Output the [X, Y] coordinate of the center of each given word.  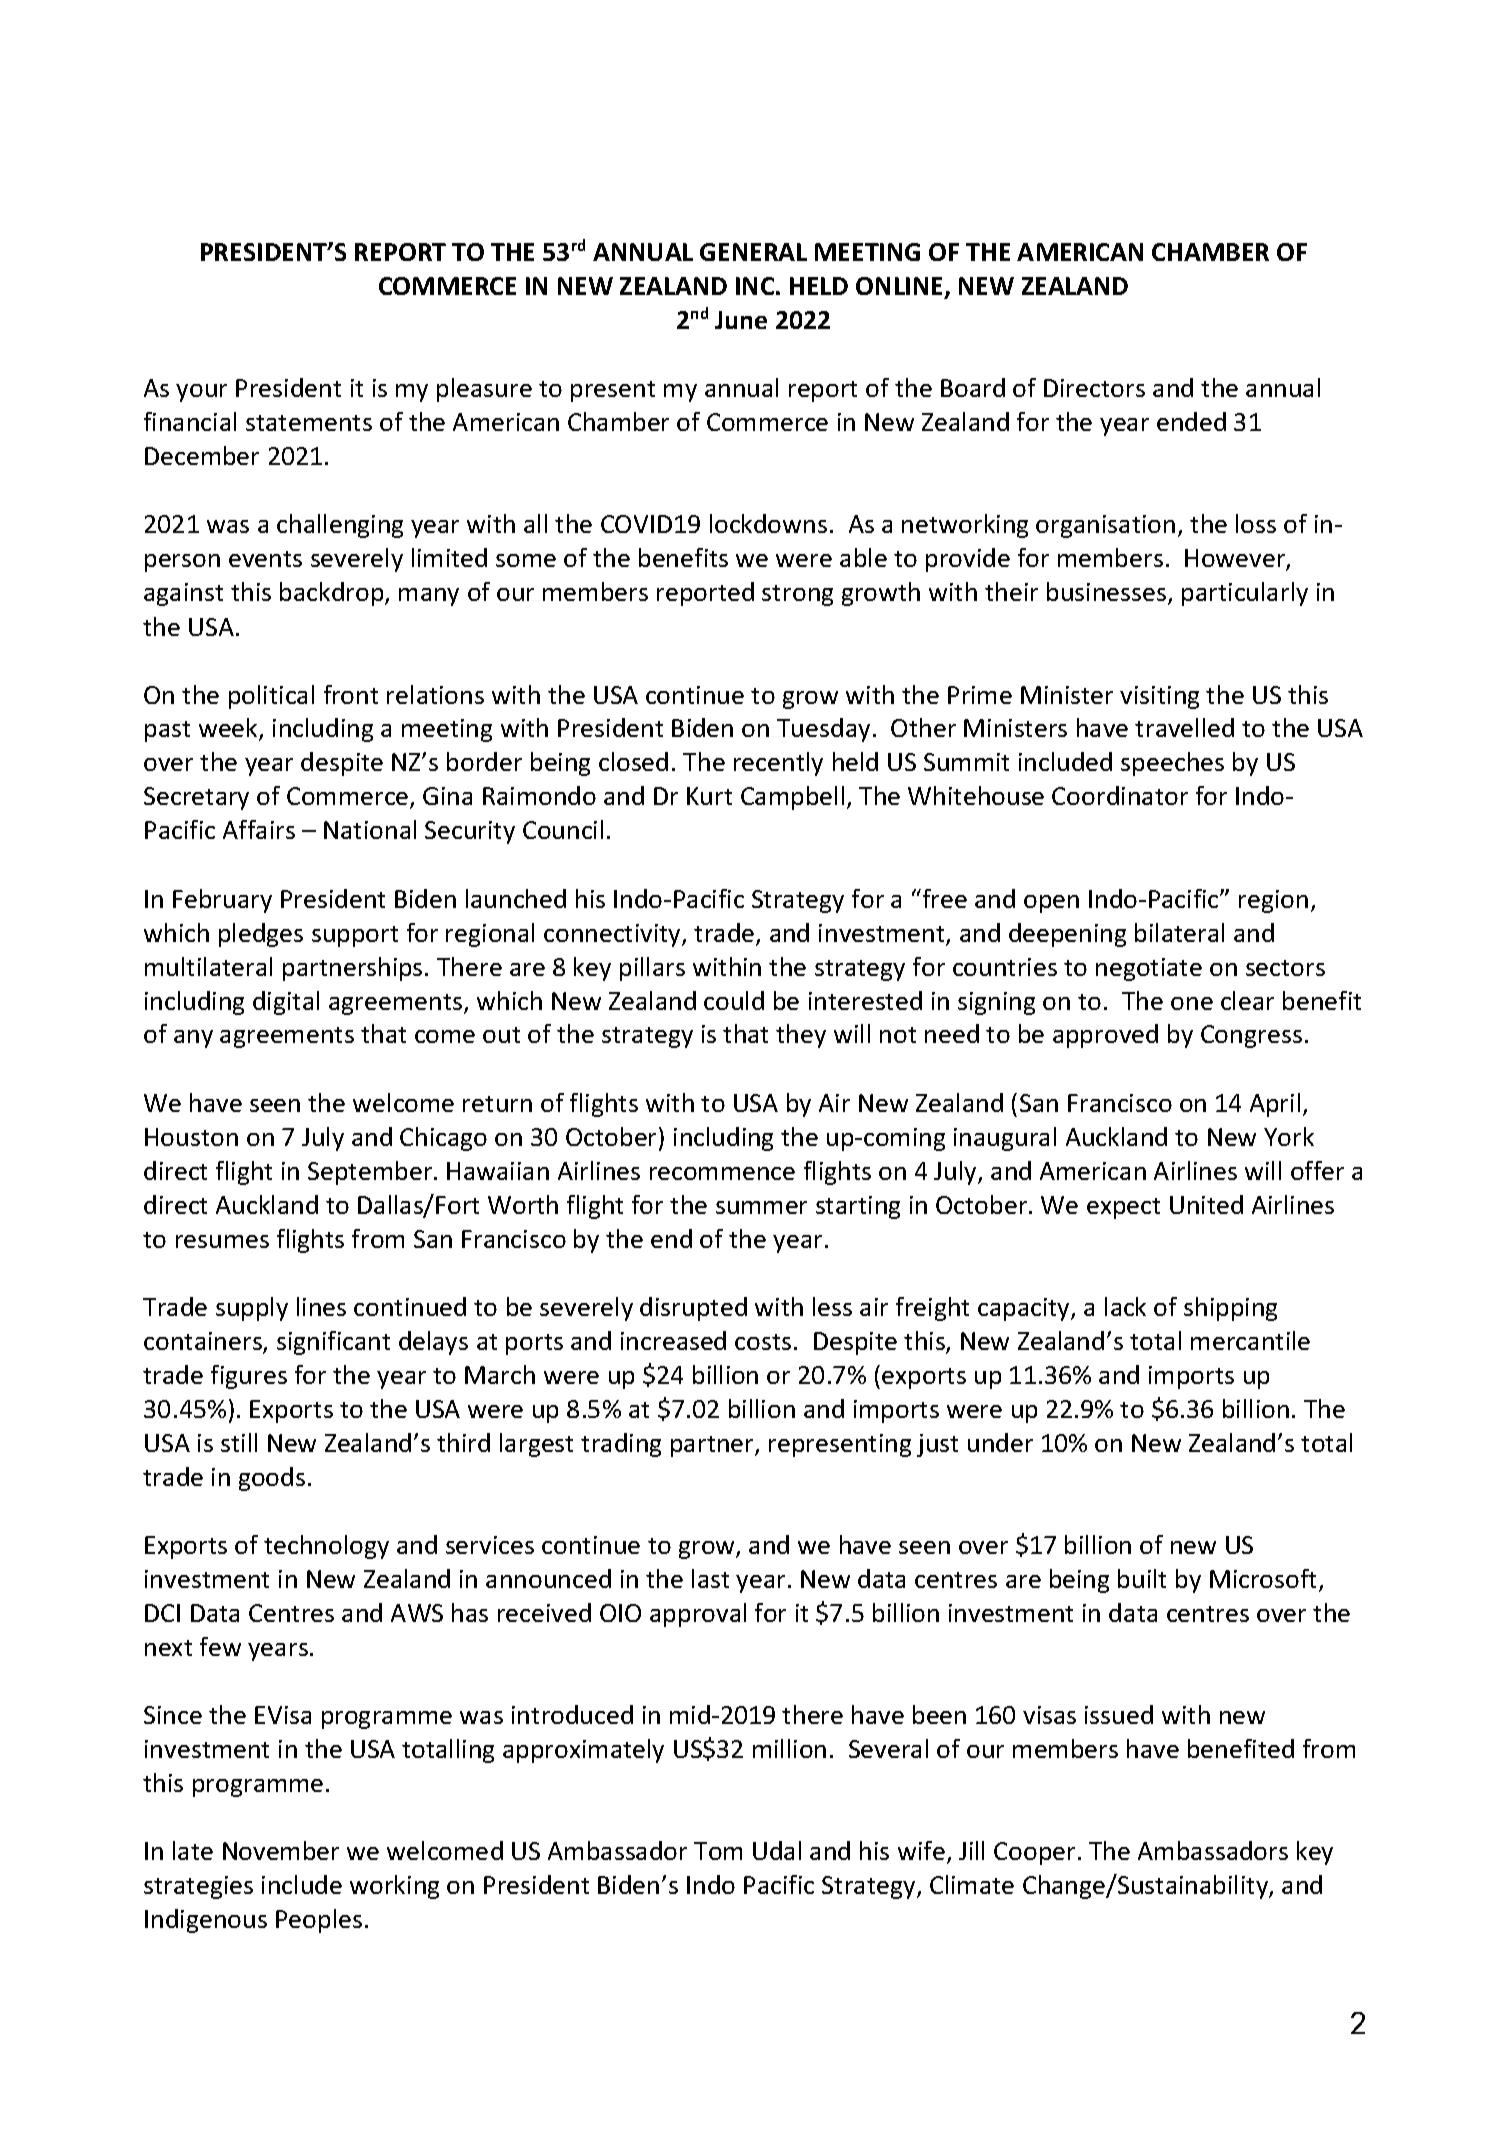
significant [333, 1343]
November [281, 1850]
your [201, 393]
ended [1191, 421]
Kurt [709, 796]
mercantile [1250, 1340]
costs [763, 1342]
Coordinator [1120, 795]
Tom [718, 1851]
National [370, 829]
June [741, 320]
